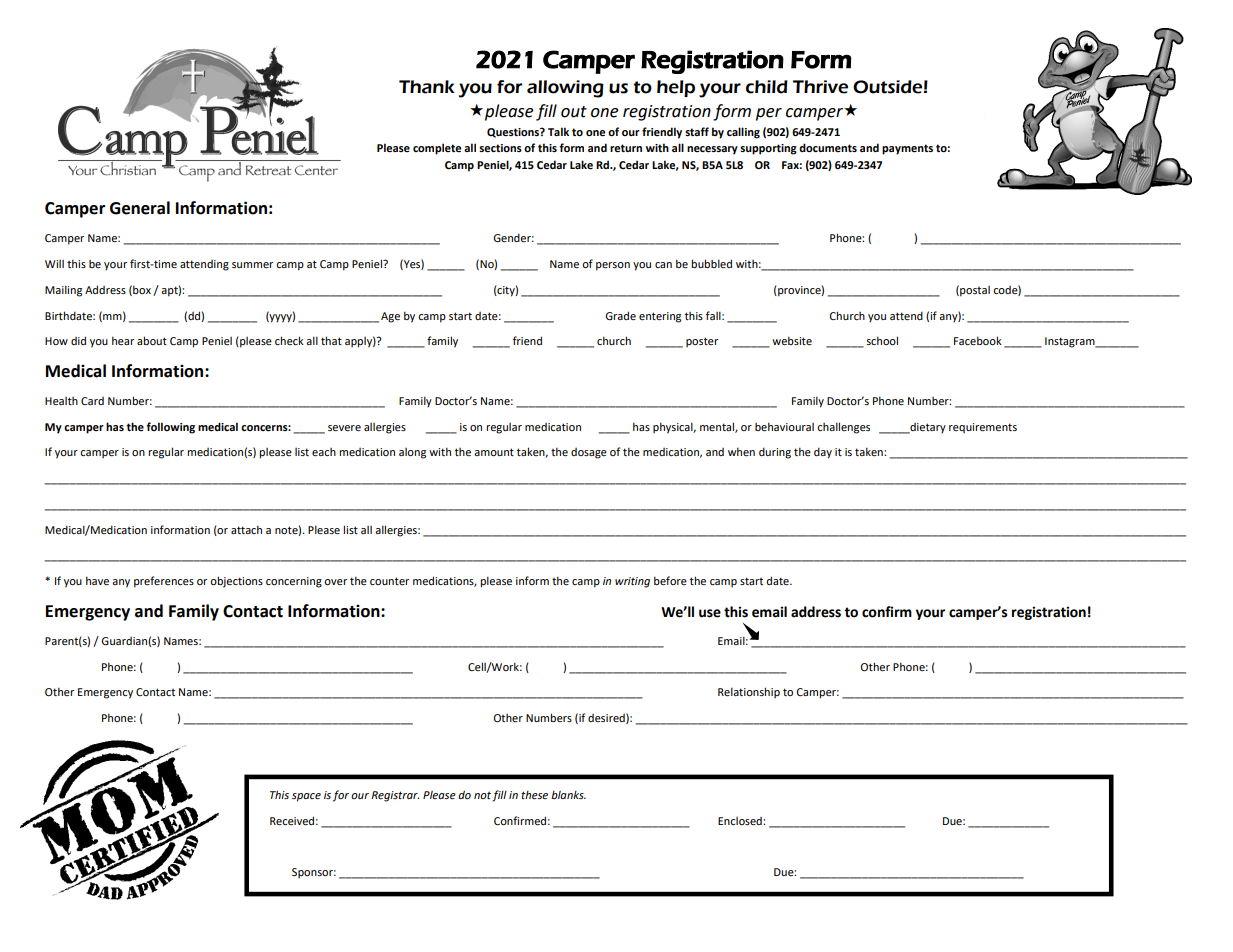  What do you see at coordinates (92, 401) in the screenshot?
I see `Card` at bounding box center [92, 401].
